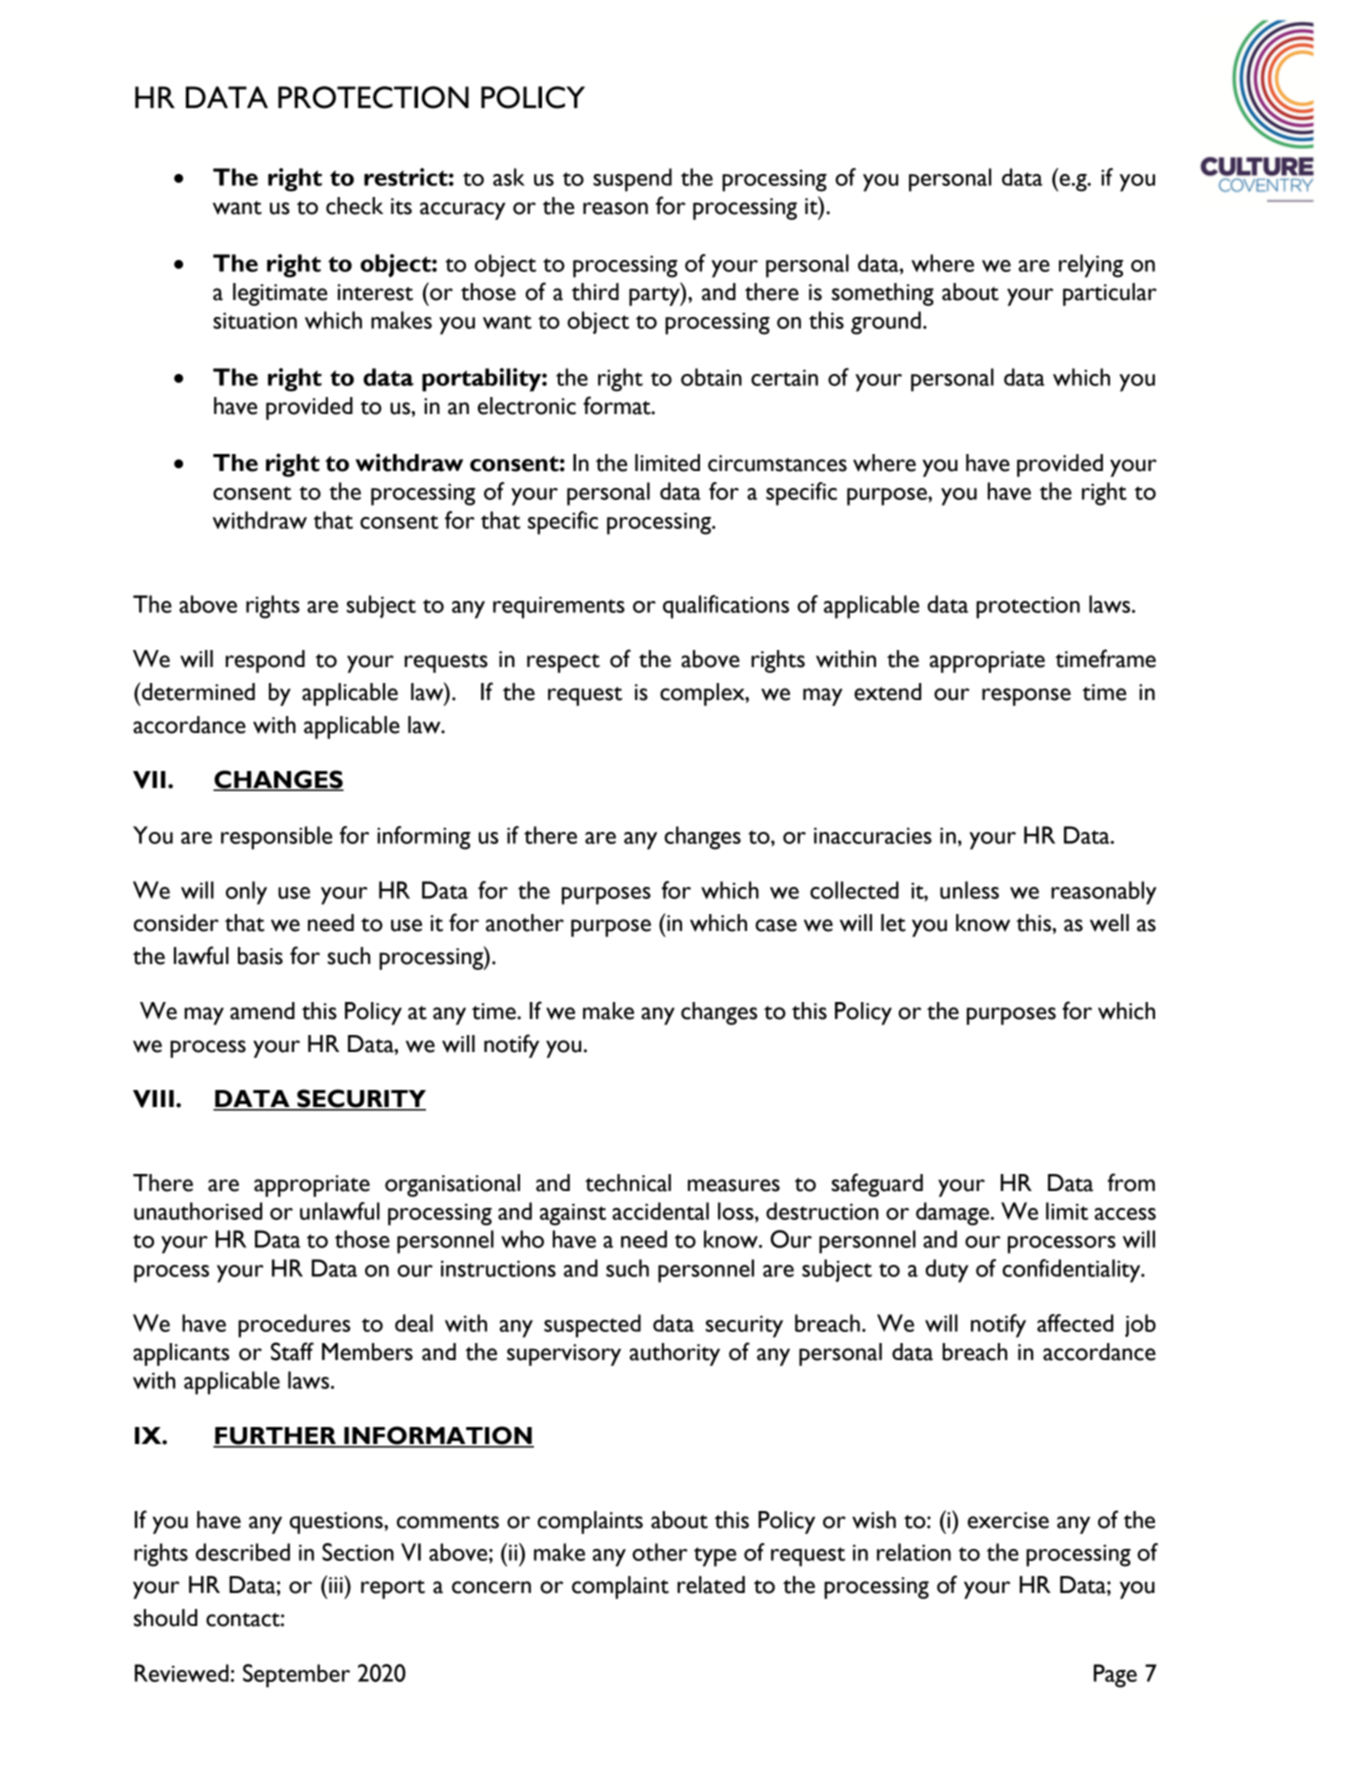  What do you see at coordinates (726, 607) in the screenshot?
I see `qualifications` at bounding box center [726, 607].
